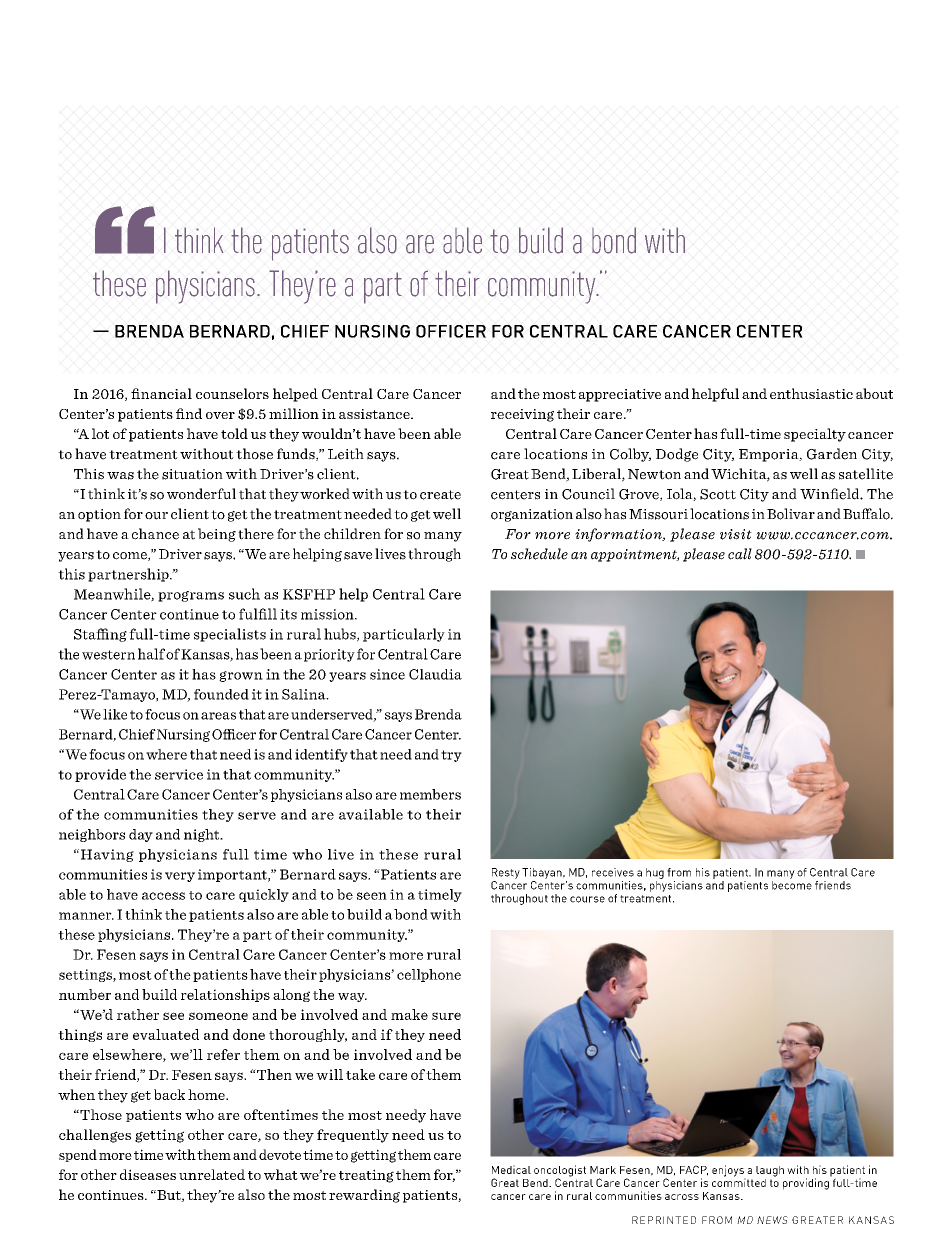 The image size is (952, 1260). What do you see at coordinates (429, 975) in the document?
I see `cellphone` at bounding box center [429, 975].
